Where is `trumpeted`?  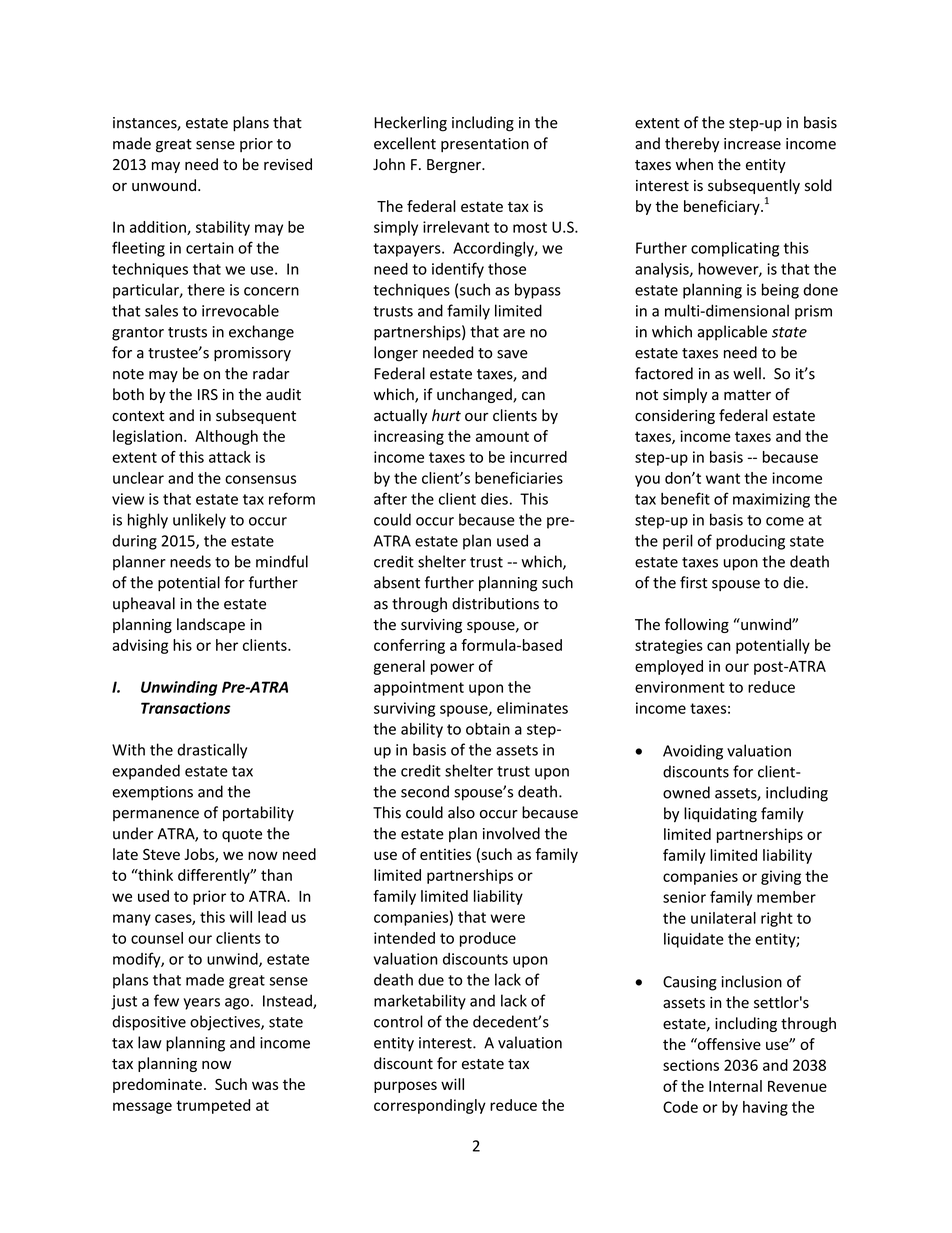
trumpeted is located at coordinates (213, 1106).
